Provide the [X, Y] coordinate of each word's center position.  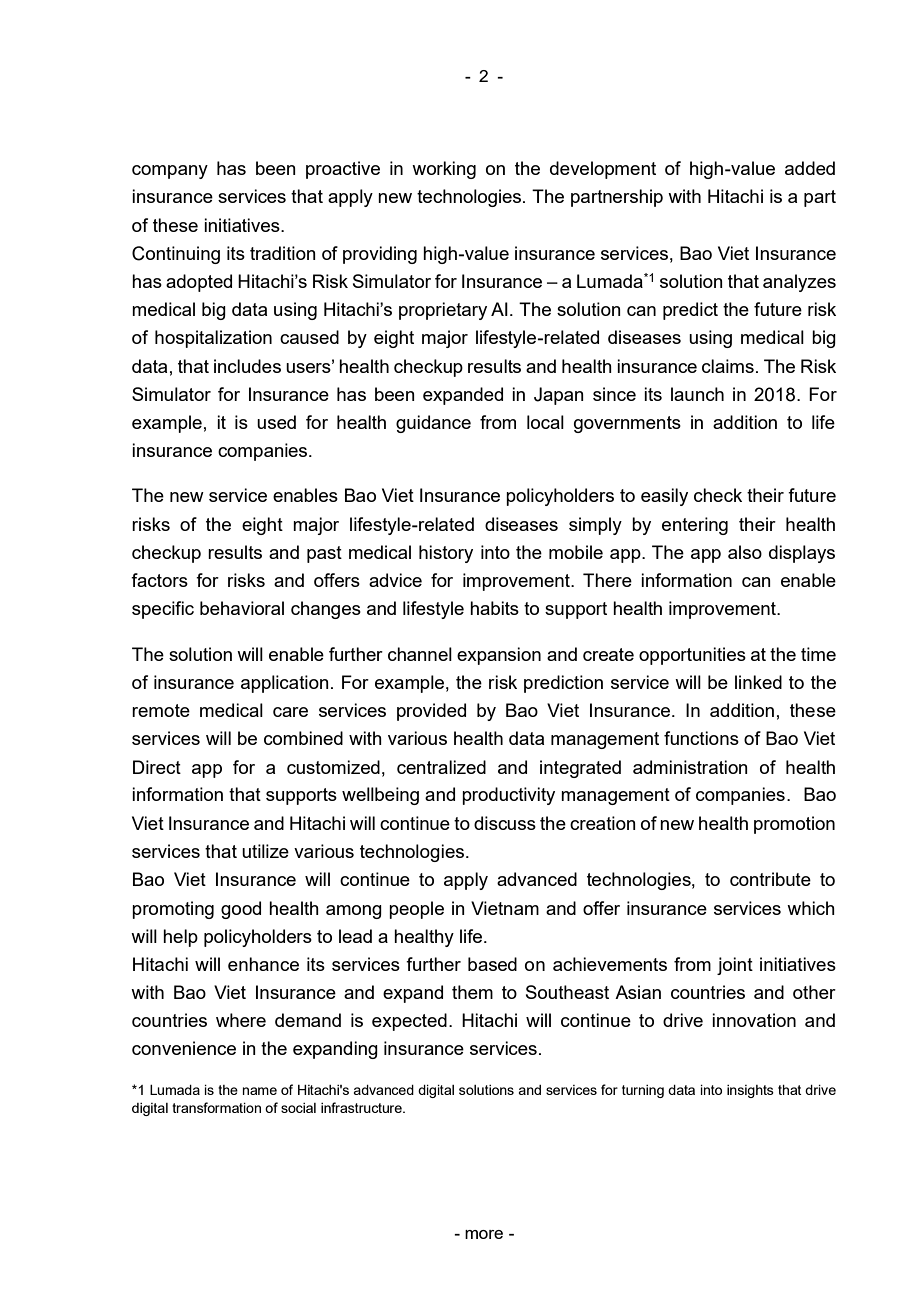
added [810, 168]
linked [758, 682]
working [444, 170]
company [170, 172]
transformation [216, 1107]
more [484, 1234]
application [285, 684]
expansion [499, 656]
